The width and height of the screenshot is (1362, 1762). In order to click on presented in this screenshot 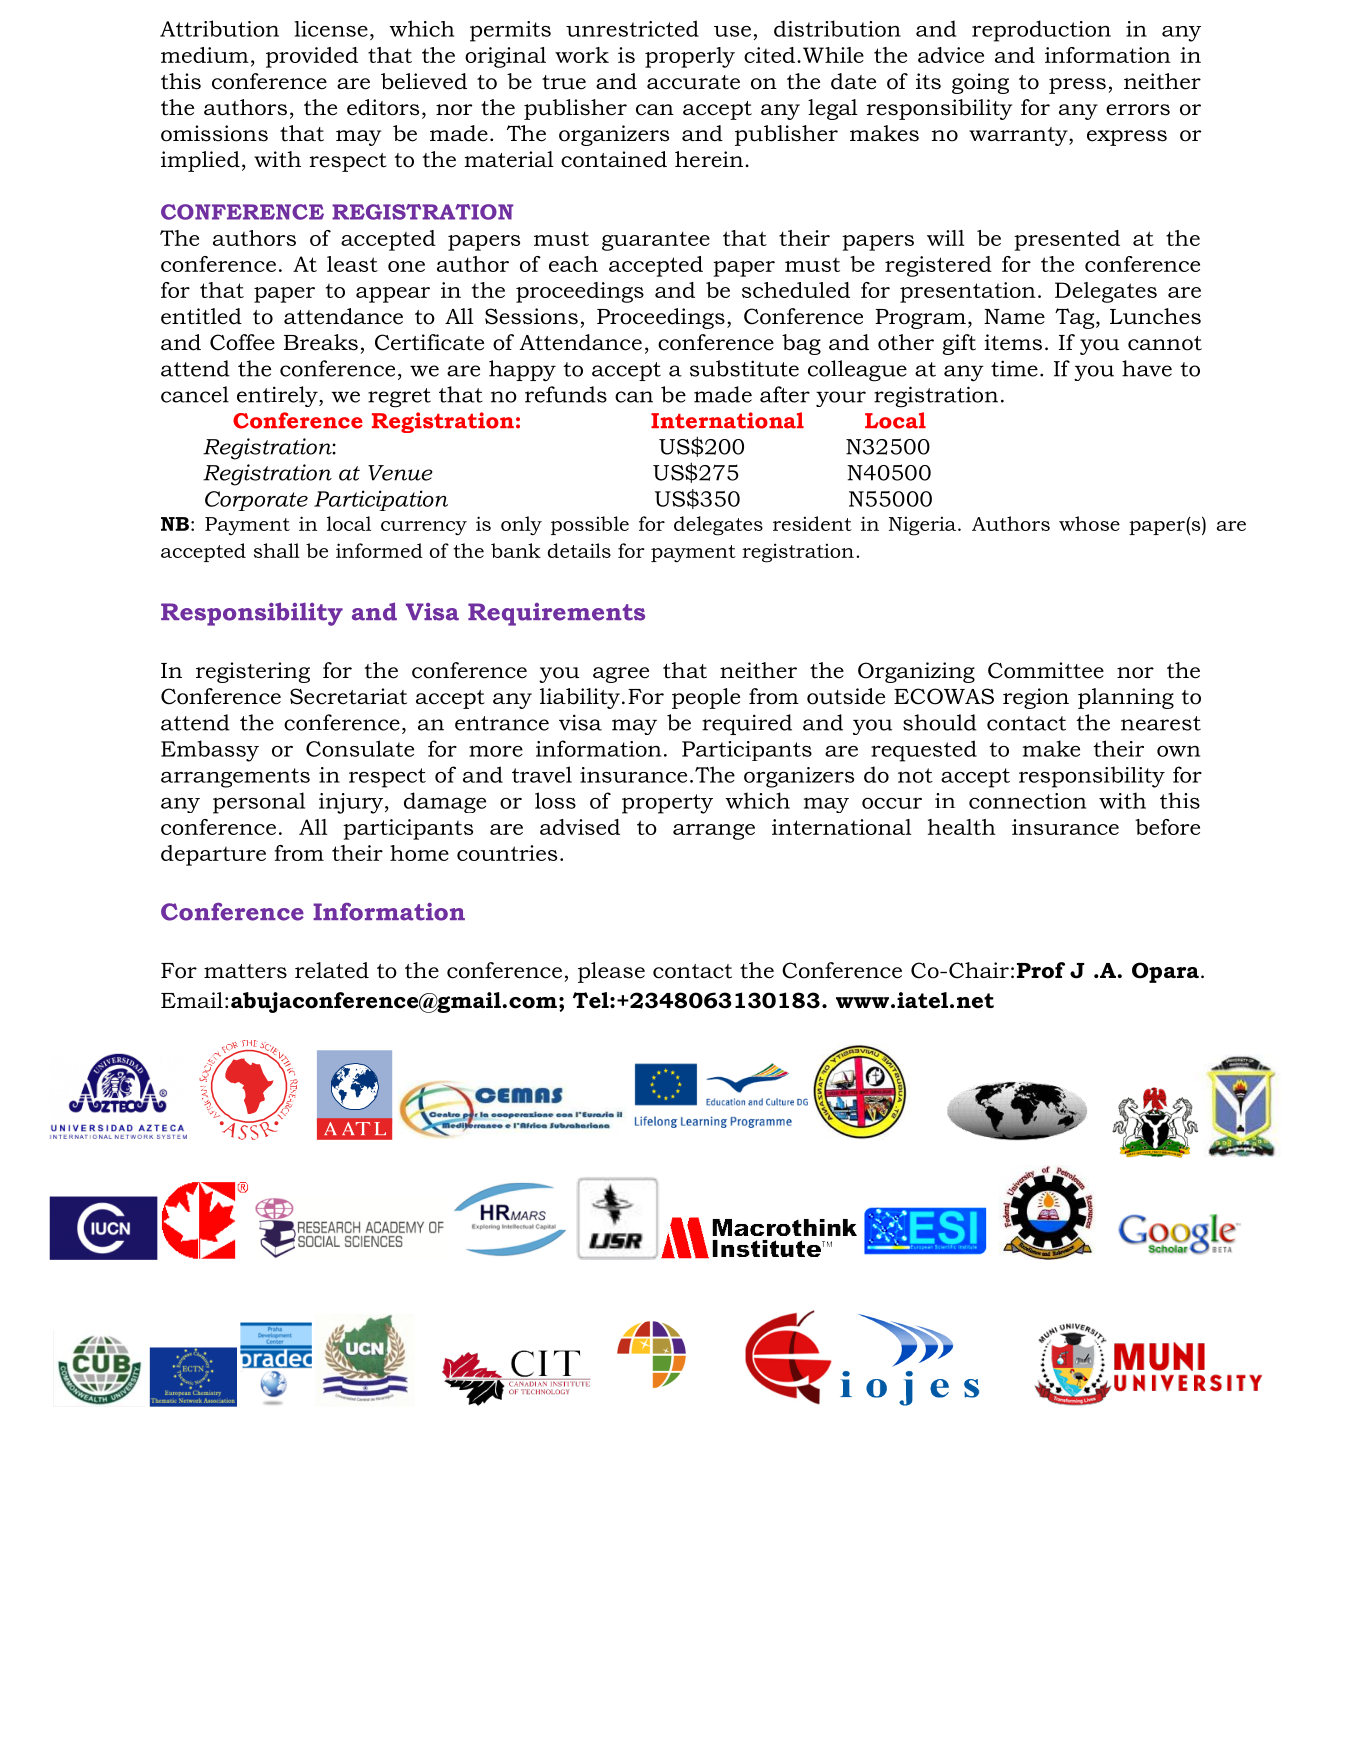, I will do `click(1067, 240)`.
